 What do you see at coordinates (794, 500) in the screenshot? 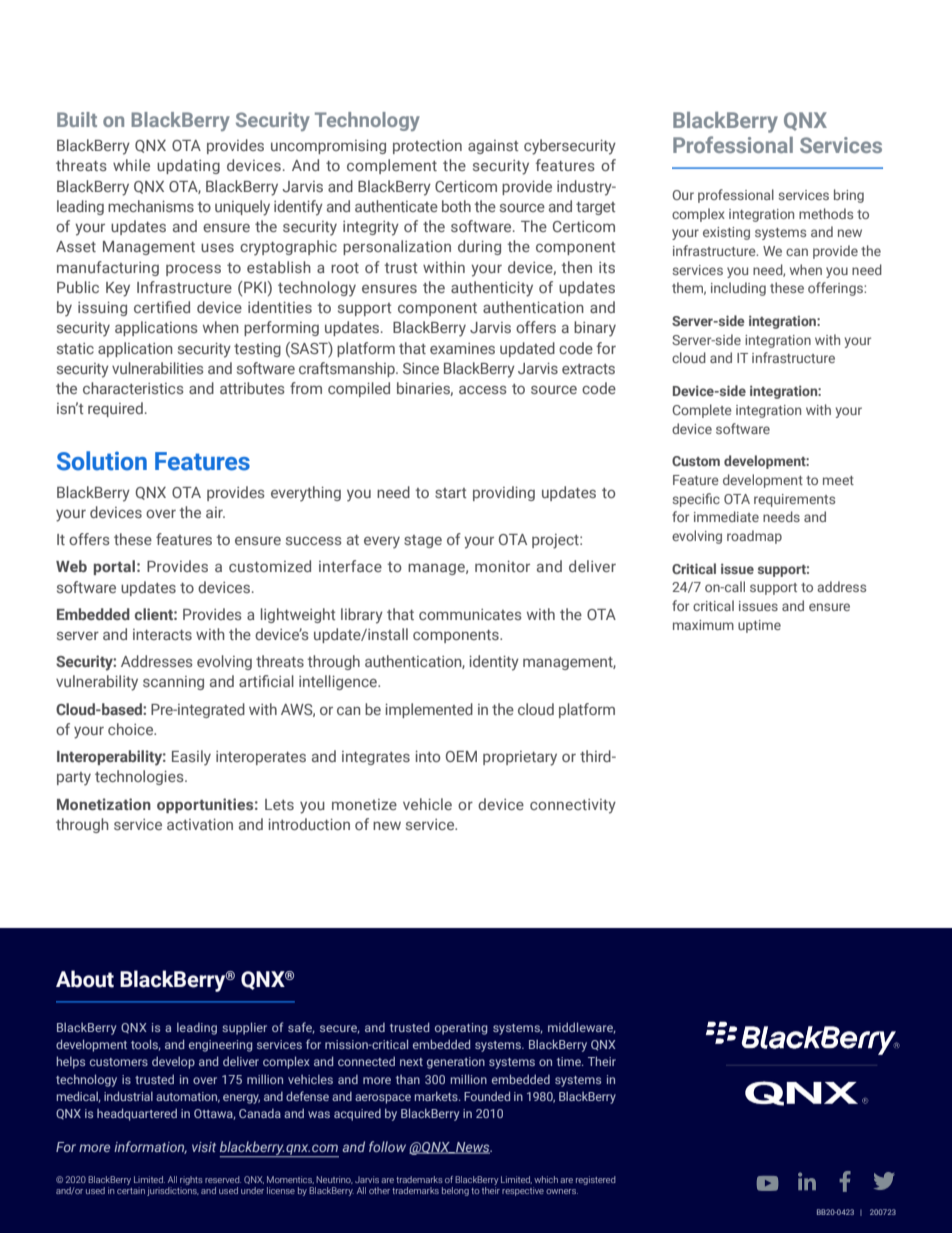
I see `requirements` at bounding box center [794, 500].
